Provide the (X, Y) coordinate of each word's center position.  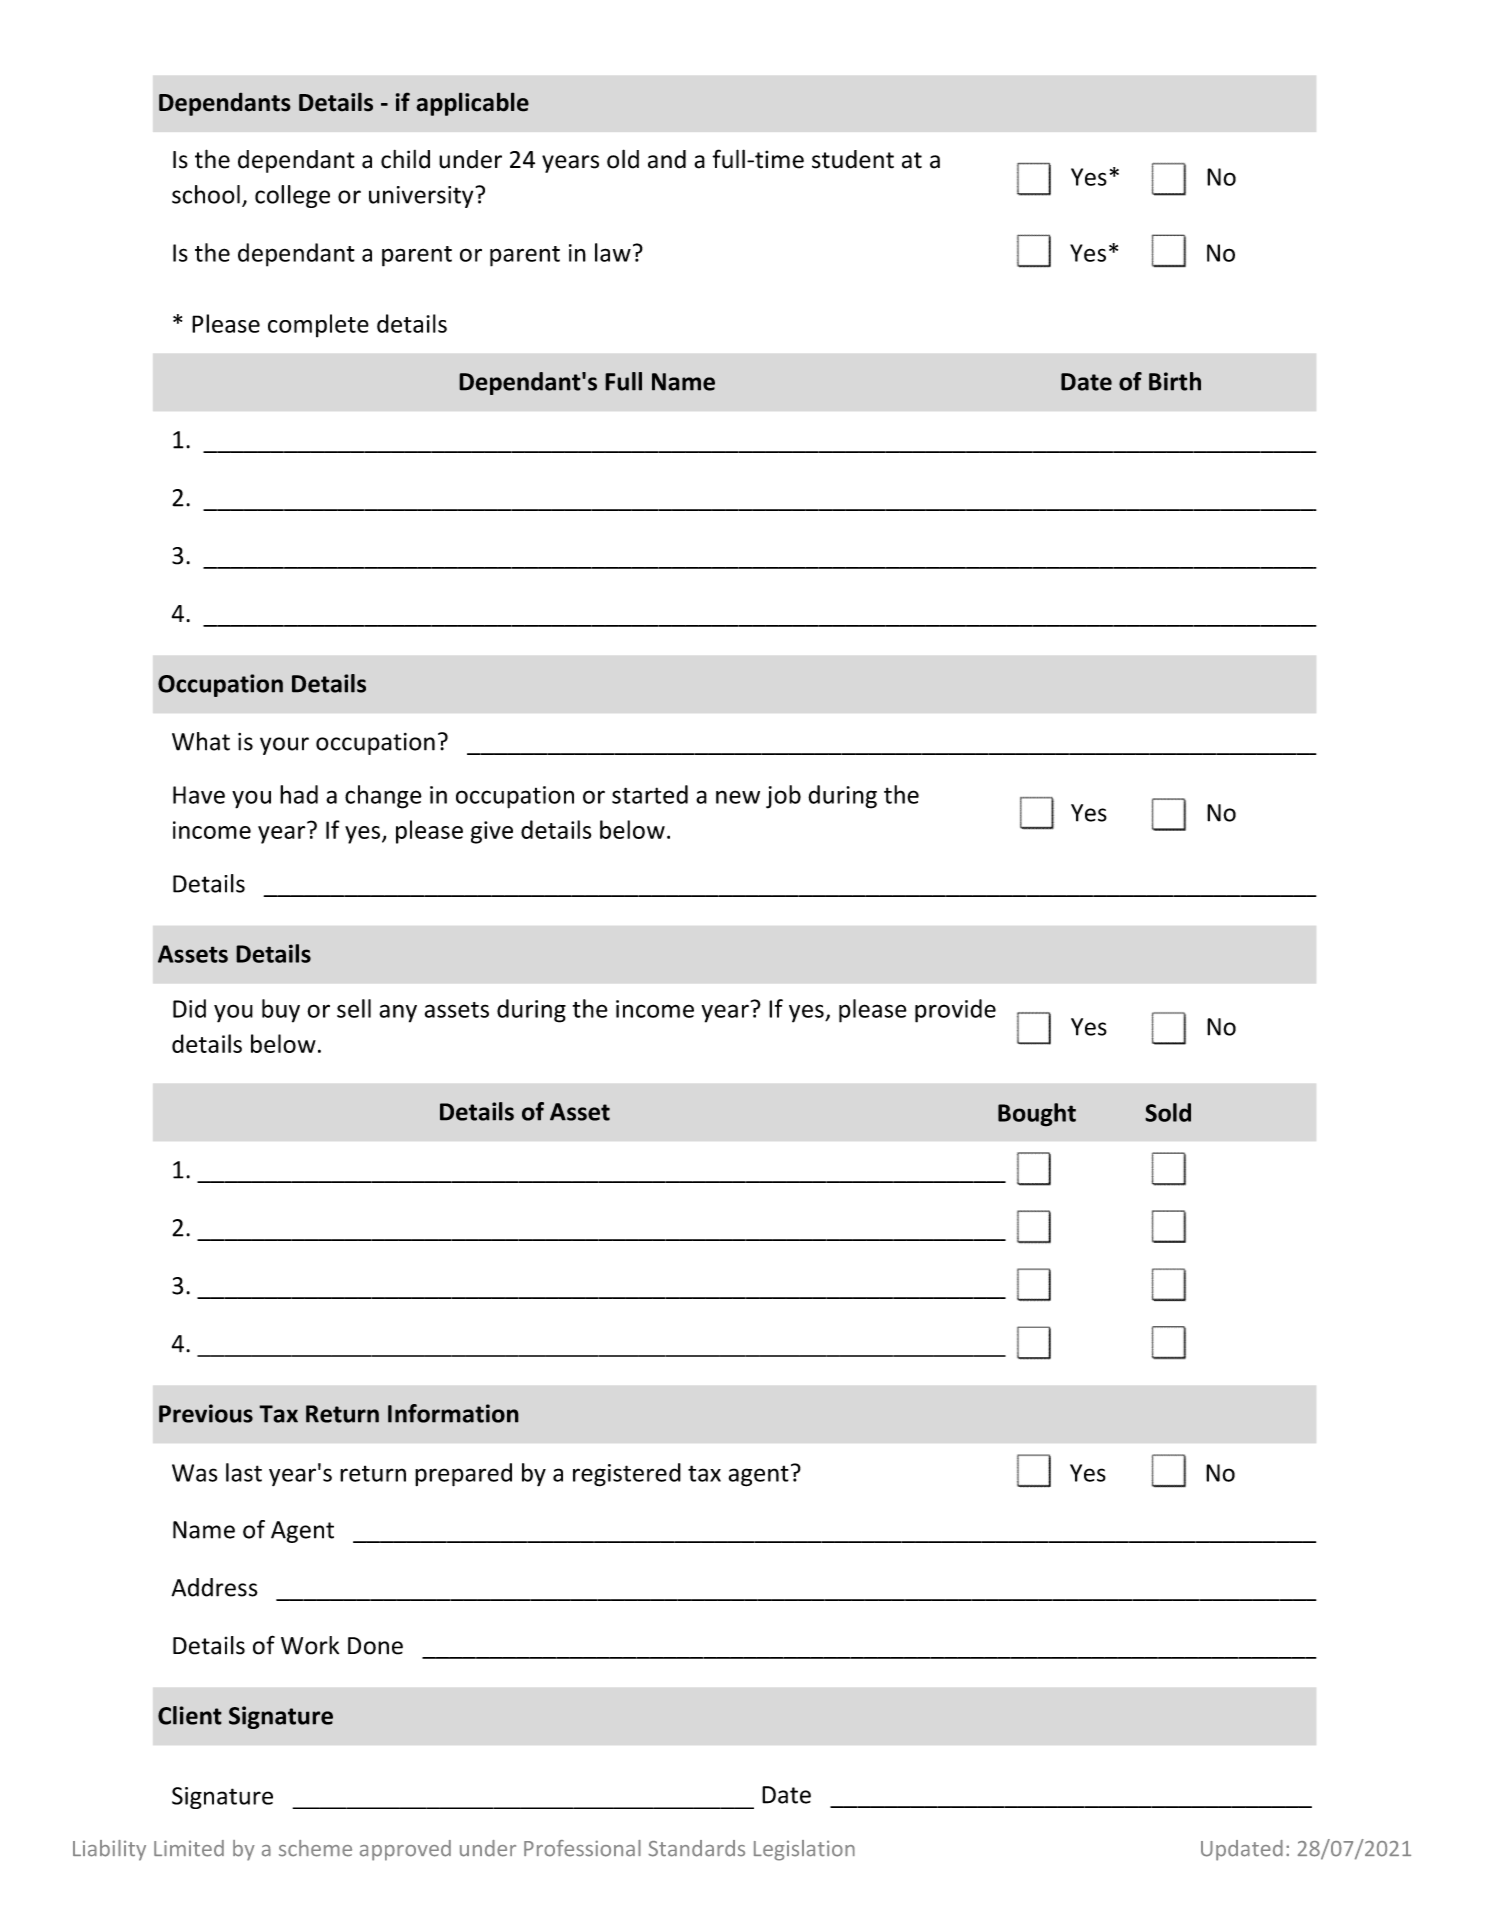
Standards (696, 1848)
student (853, 159)
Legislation (804, 1850)
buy (281, 1011)
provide (955, 1011)
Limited (189, 1848)
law (613, 252)
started (650, 794)
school (206, 194)
